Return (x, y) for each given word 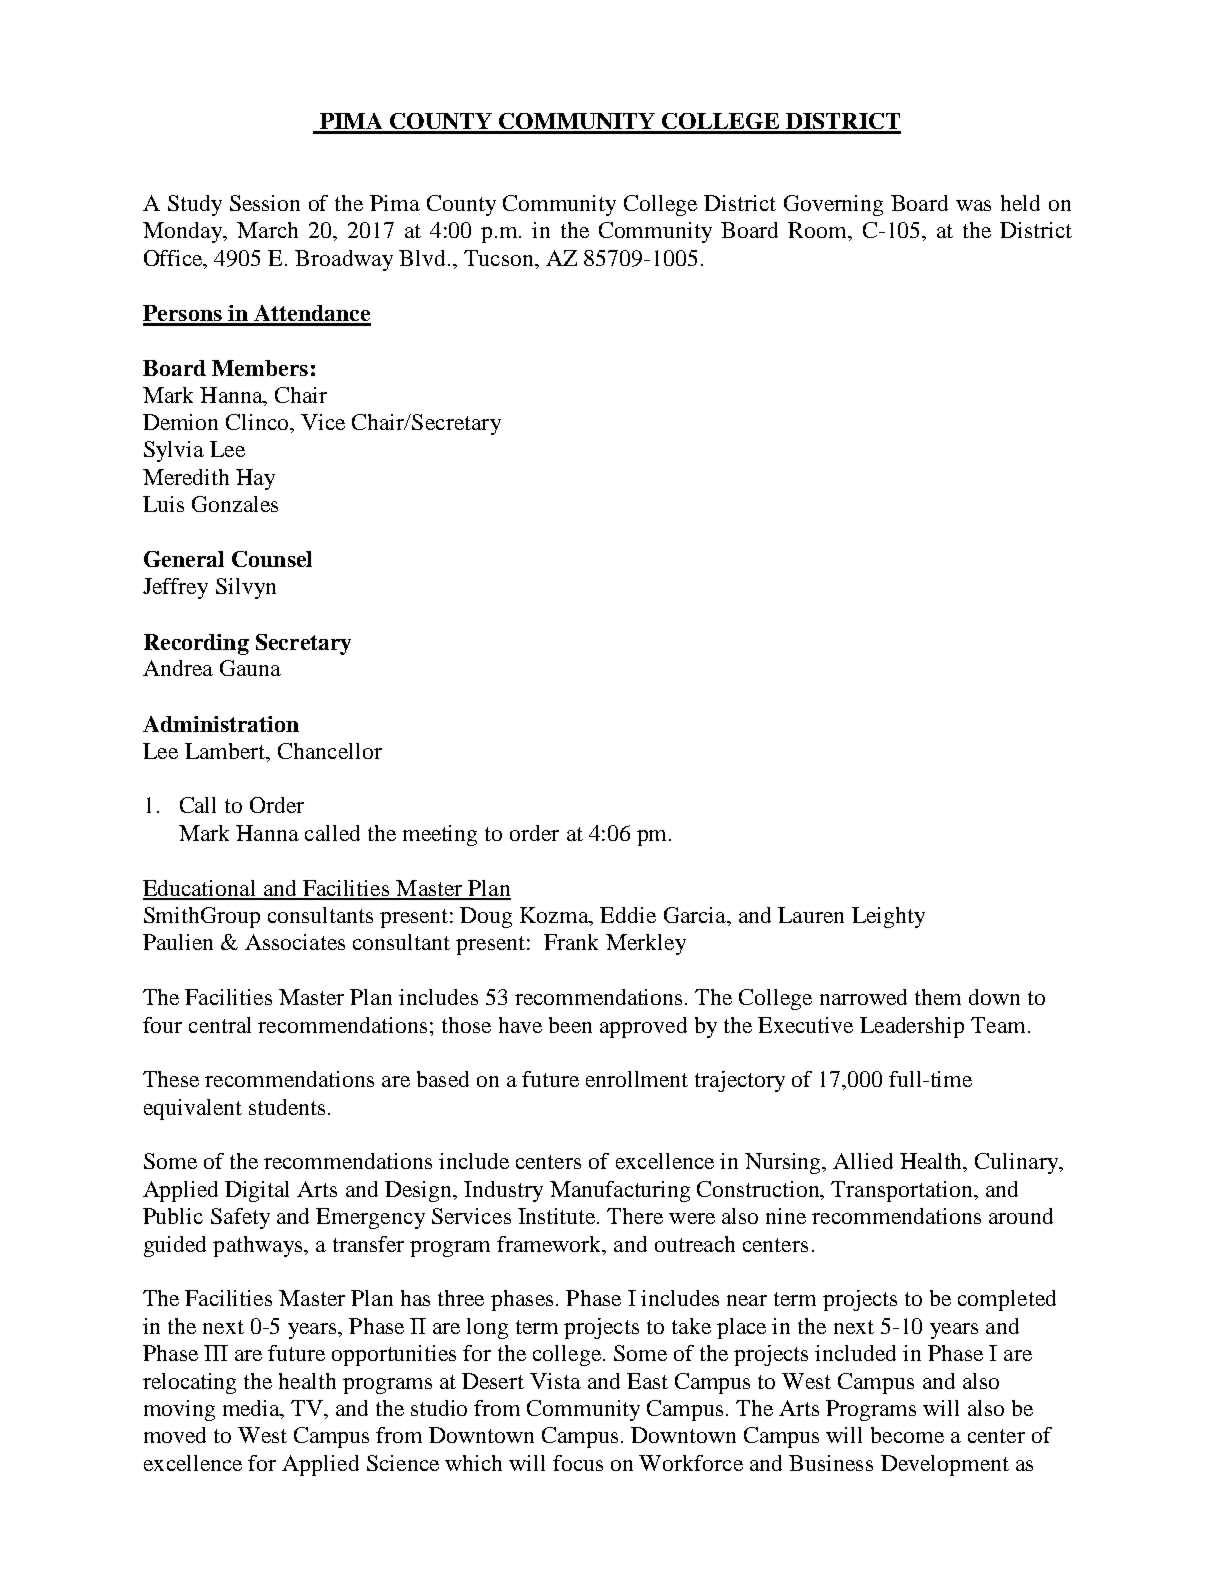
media (252, 1409)
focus (578, 1463)
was (973, 205)
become (907, 1435)
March (267, 230)
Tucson (500, 258)
